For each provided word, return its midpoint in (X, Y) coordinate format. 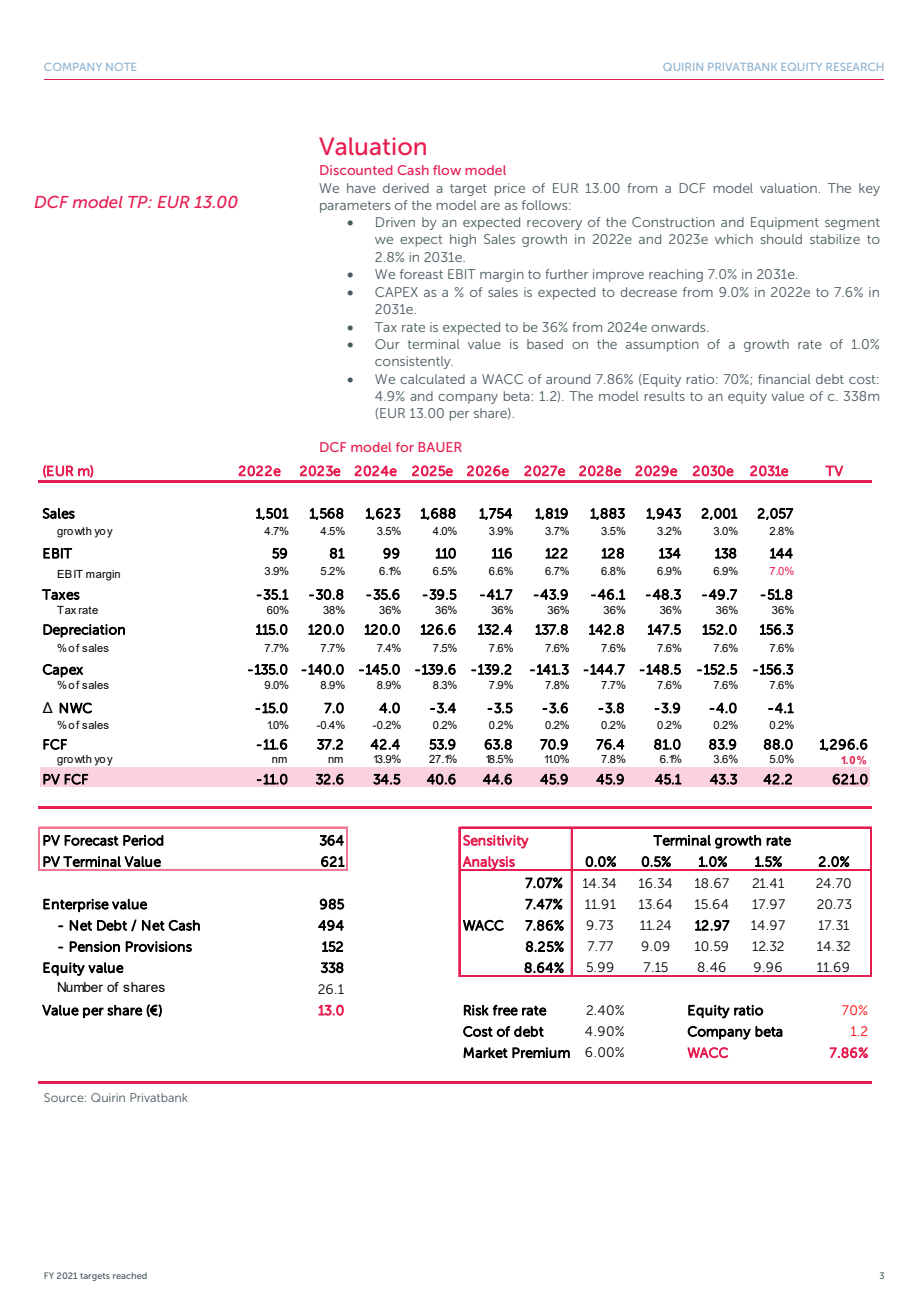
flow (447, 170)
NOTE (121, 67)
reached (130, 1275)
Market (485, 1052)
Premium (541, 1052)
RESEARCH (855, 67)
